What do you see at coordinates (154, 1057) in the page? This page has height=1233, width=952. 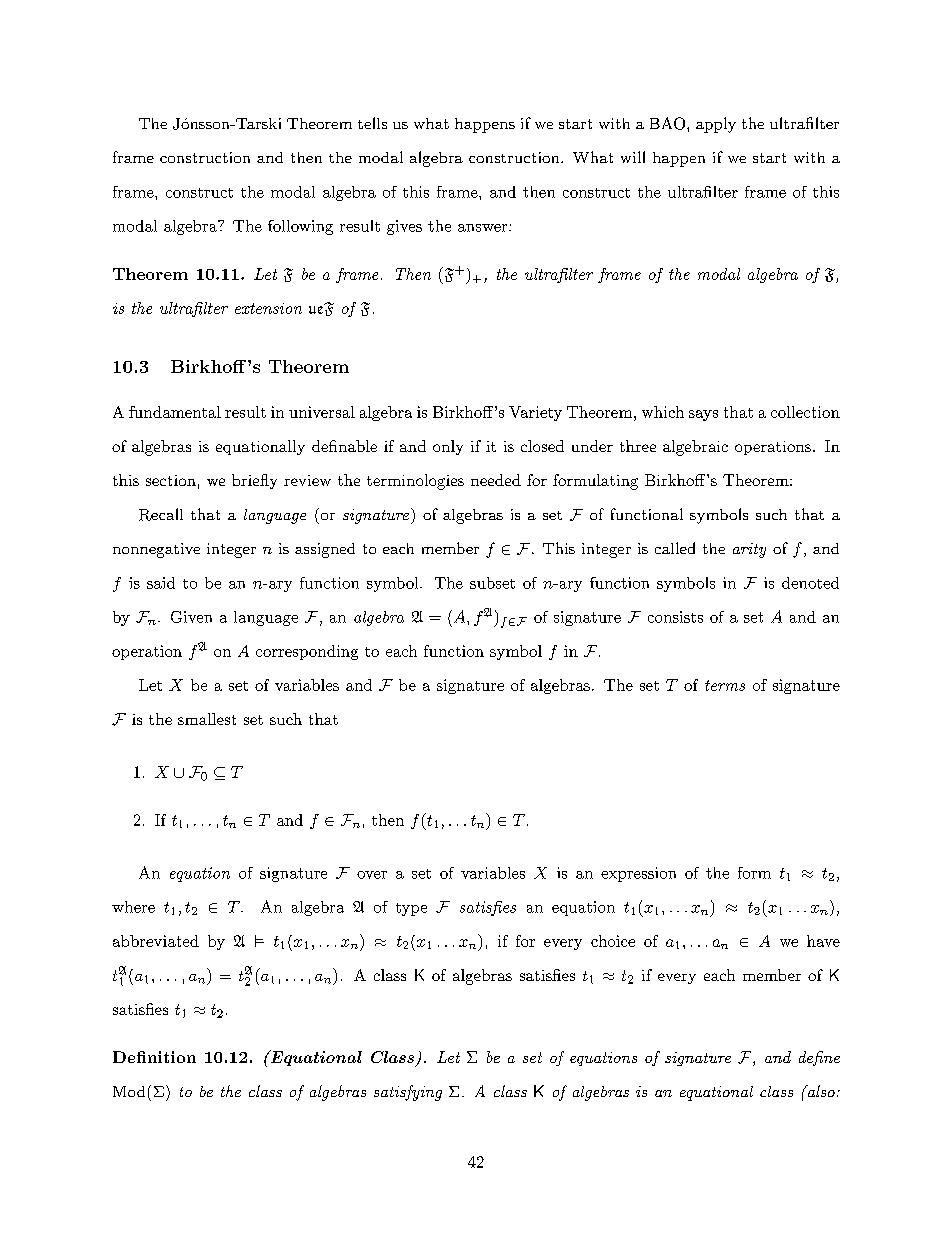 I see `Definition` at bounding box center [154, 1057].
